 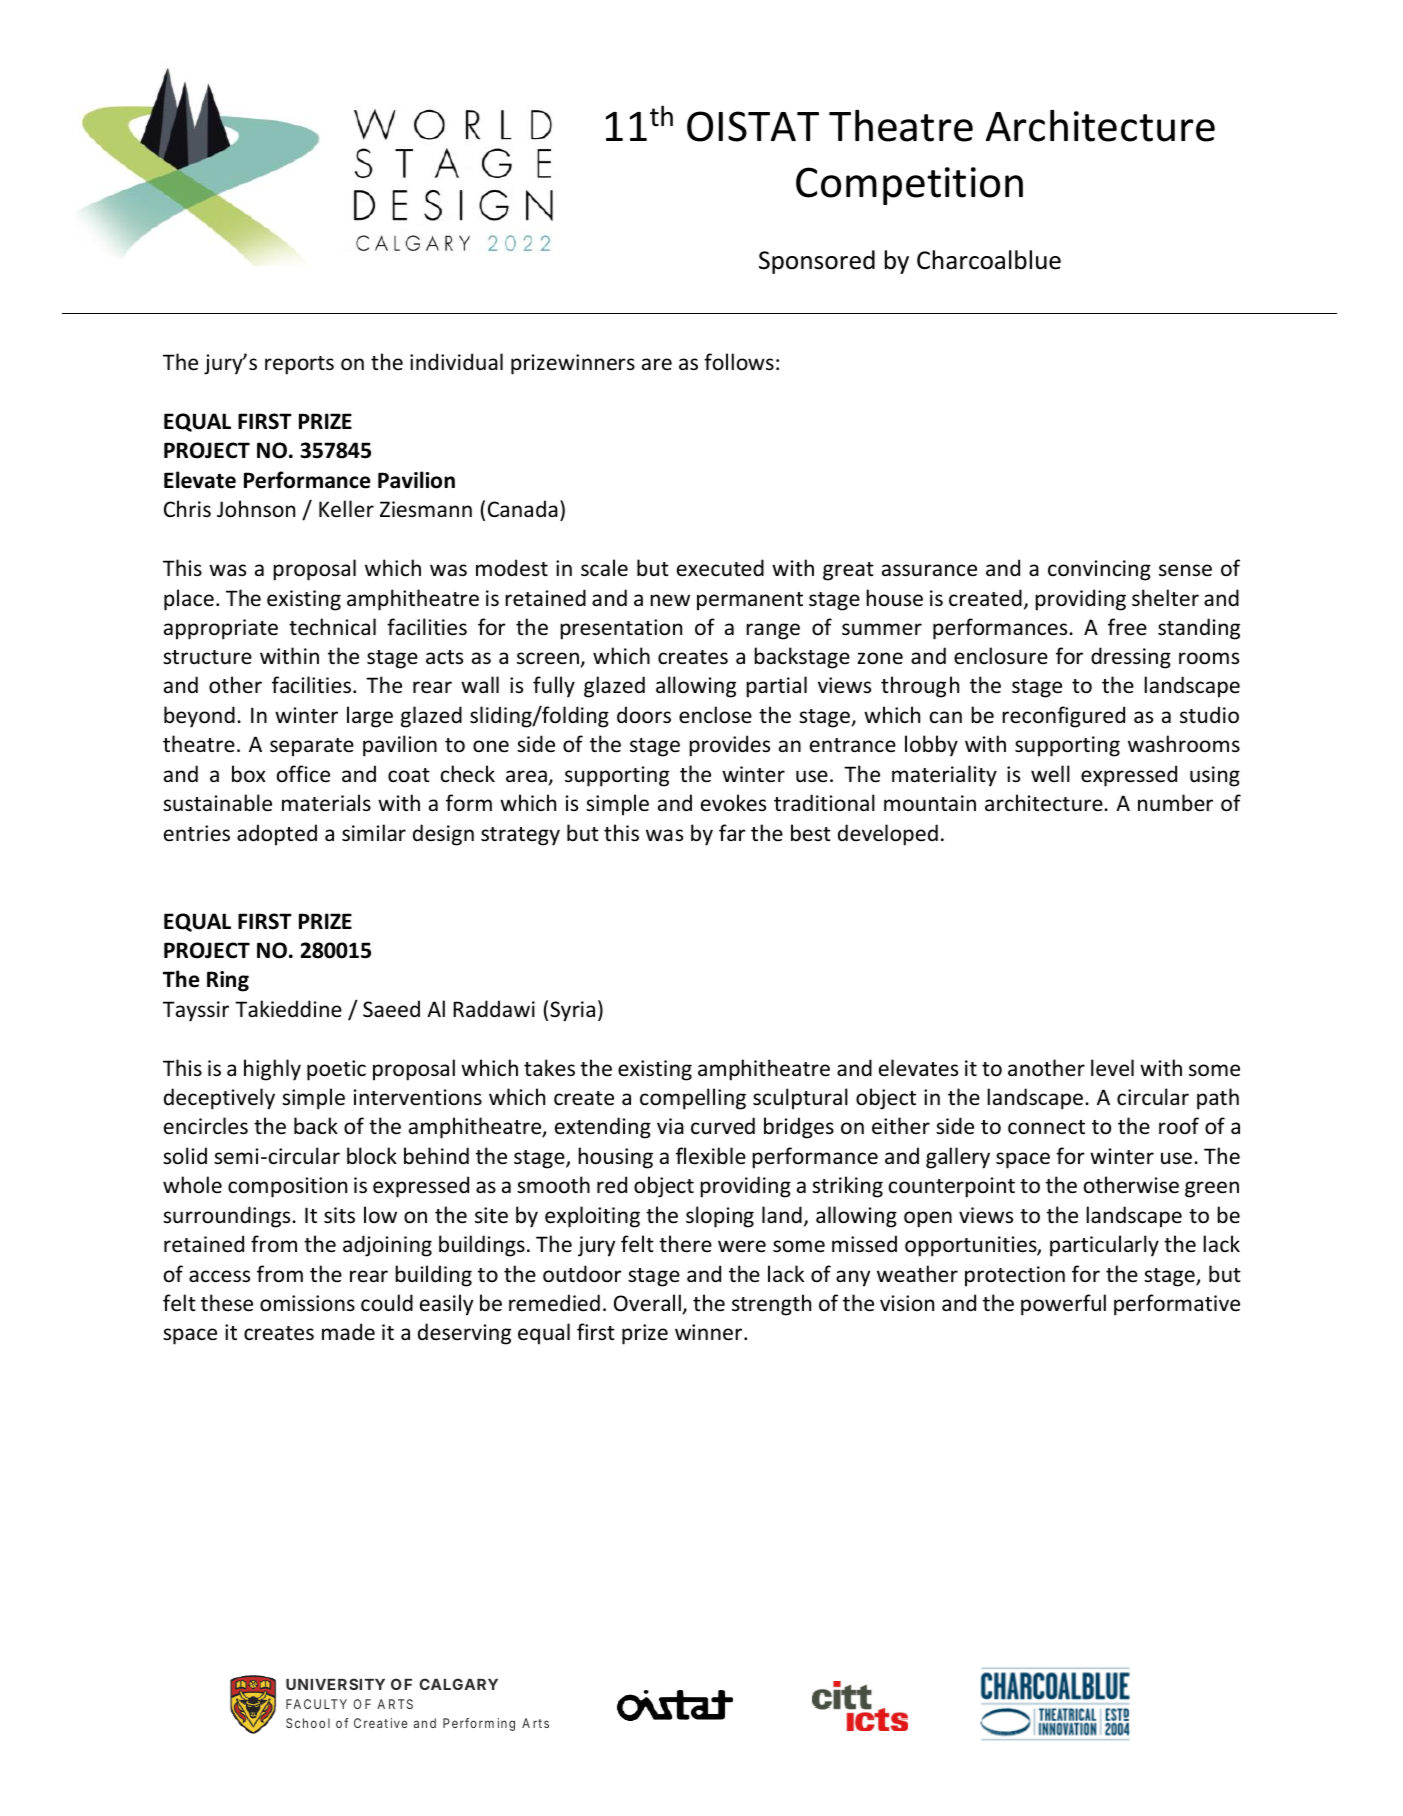 What do you see at coordinates (1063, 1305) in the page?
I see `powerful` at bounding box center [1063, 1305].
